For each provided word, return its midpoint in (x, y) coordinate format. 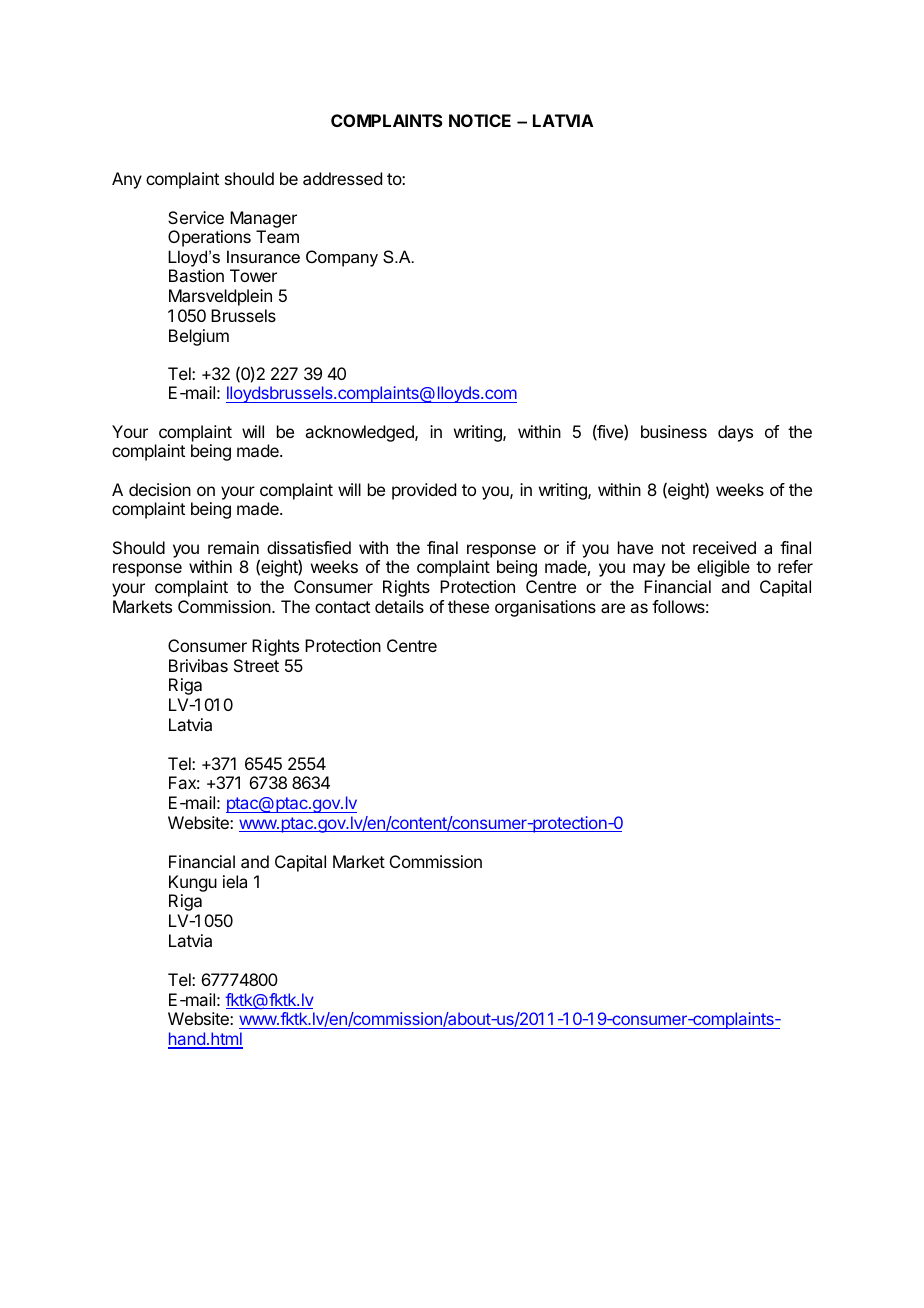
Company (342, 258)
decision (160, 489)
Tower (253, 275)
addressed (342, 178)
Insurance (263, 256)
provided (424, 491)
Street (256, 665)
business (674, 431)
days (735, 433)
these (468, 606)
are (613, 608)
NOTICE (480, 120)
